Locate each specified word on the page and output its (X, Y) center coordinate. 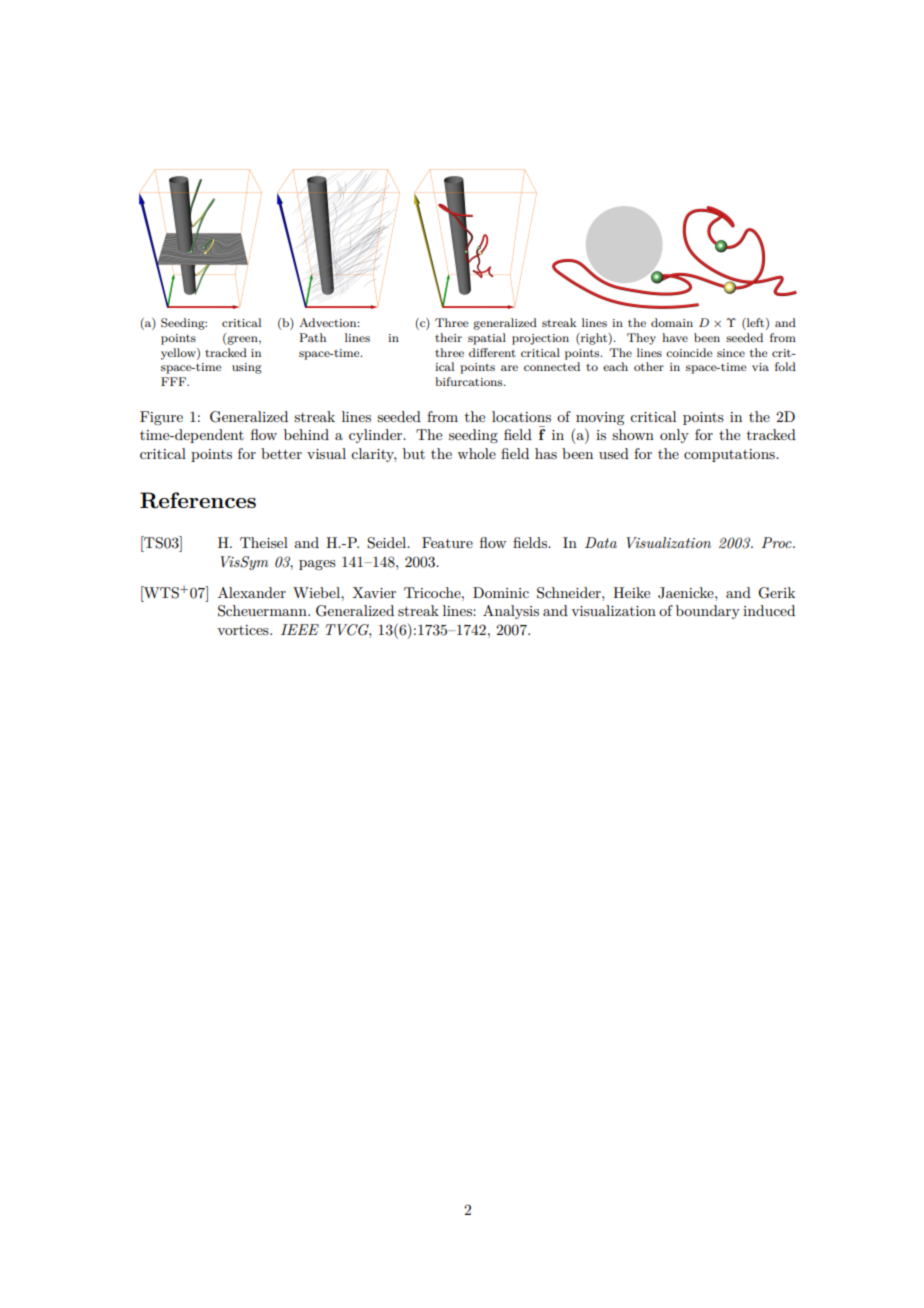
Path (312, 337)
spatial (487, 339)
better (281, 453)
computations (730, 455)
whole (476, 453)
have (675, 337)
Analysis (511, 612)
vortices (244, 630)
